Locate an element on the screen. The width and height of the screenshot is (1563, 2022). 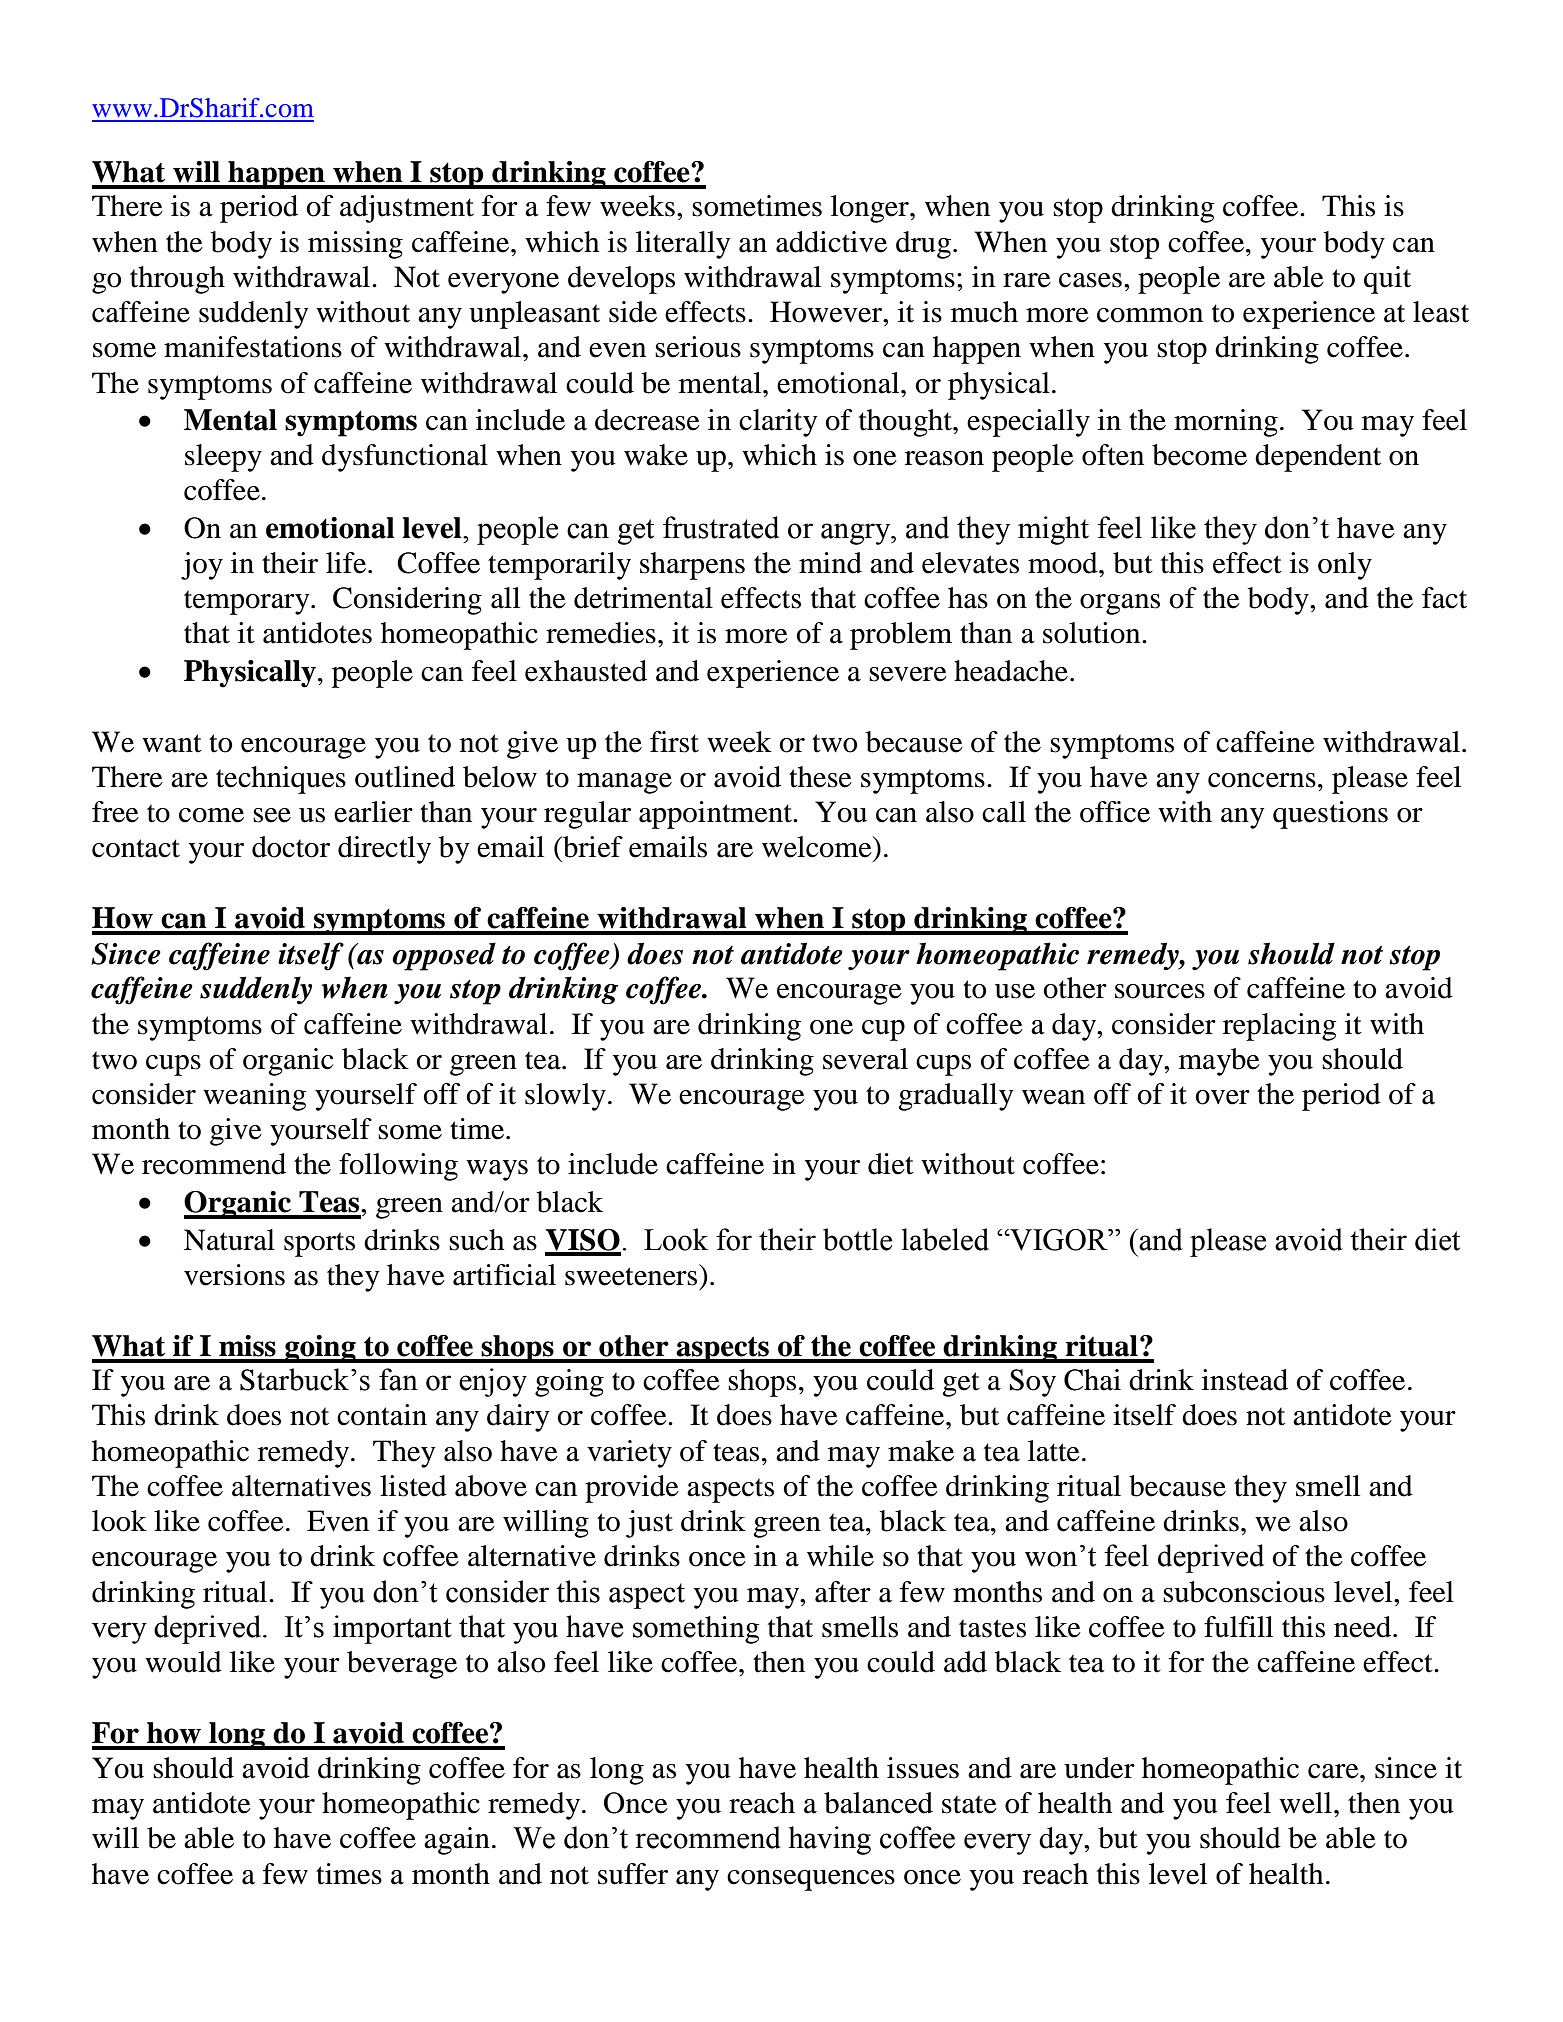
manifestations is located at coordinates (253, 347).
